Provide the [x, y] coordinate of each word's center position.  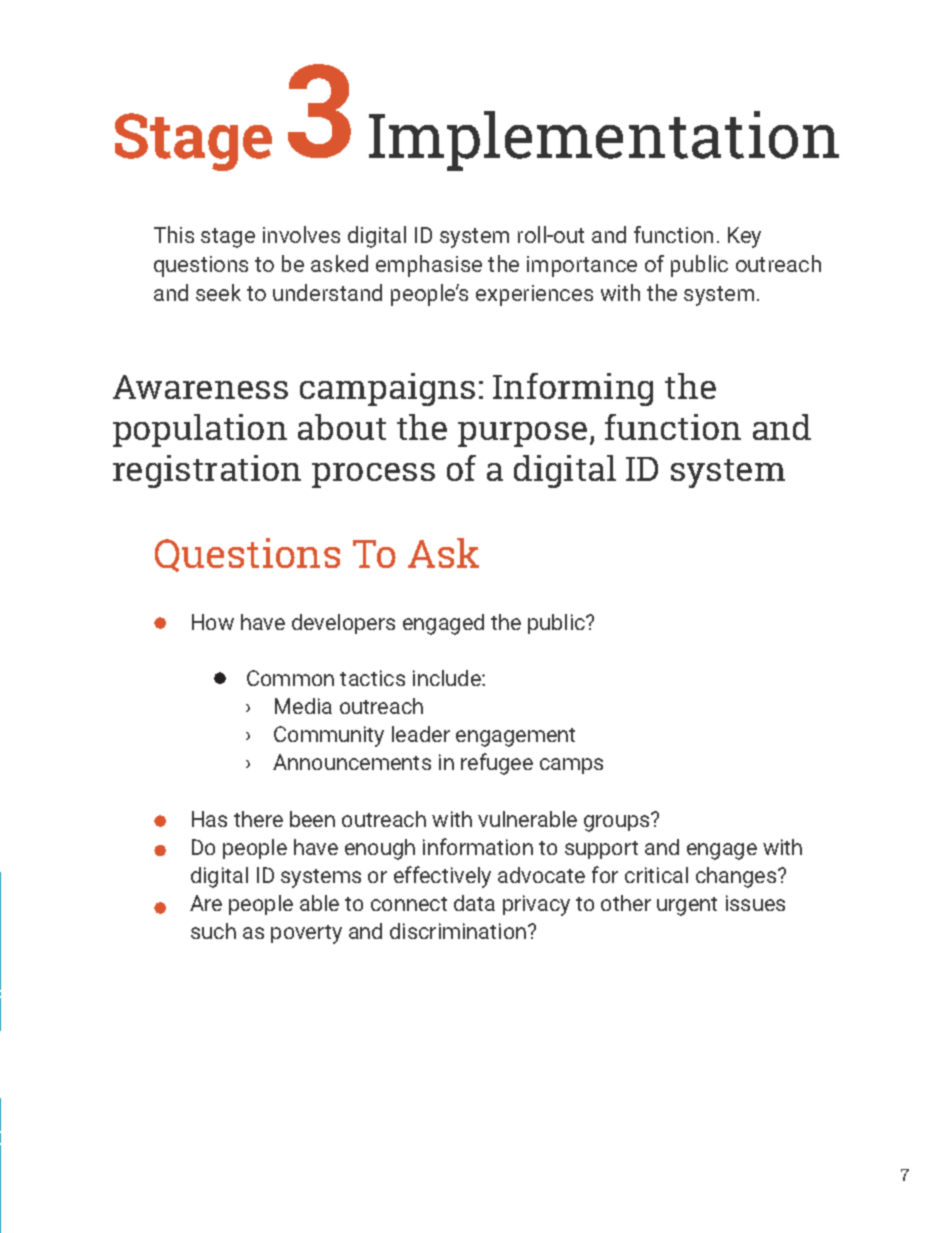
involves [301, 234]
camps [571, 766]
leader [421, 734]
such [213, 931]
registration [207, 471]
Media [303, 706]
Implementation [604, 141]
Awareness [200, 387]
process [373, 475]
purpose [522, 434]
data [474, 903]
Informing [573, 389]
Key [744, 237]
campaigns [387, 389]
